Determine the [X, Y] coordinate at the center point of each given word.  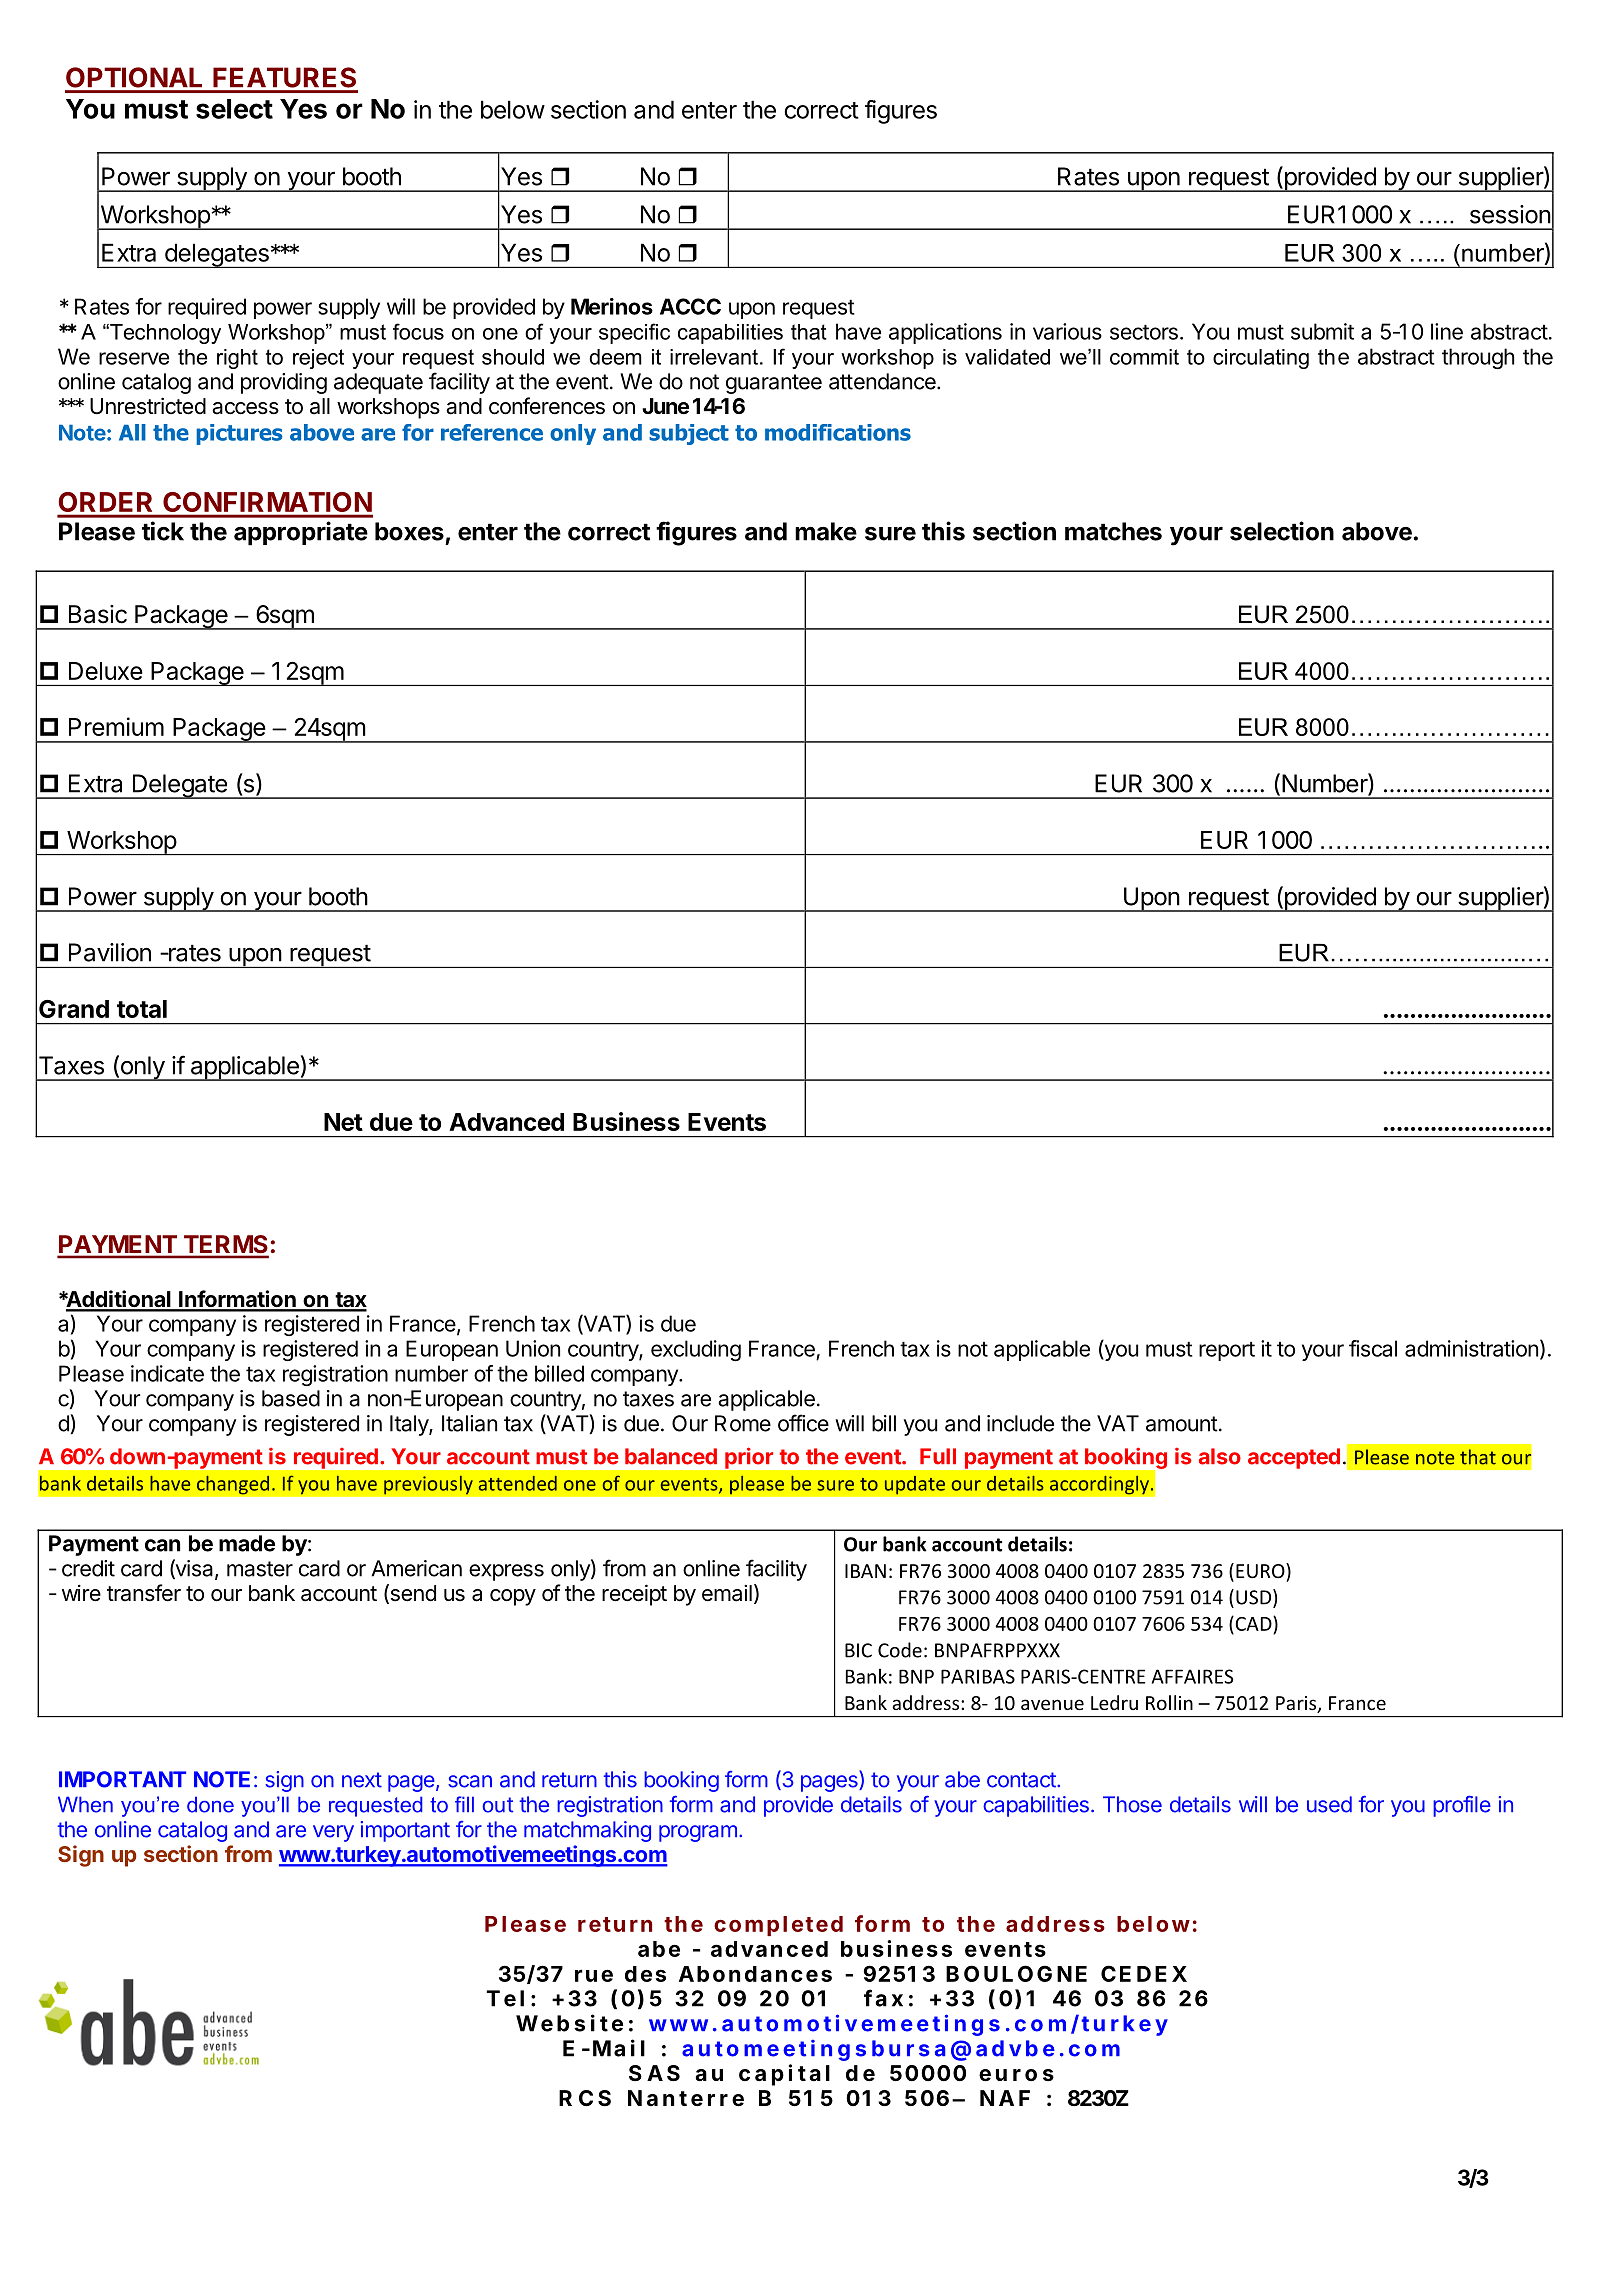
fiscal [1373, 1348]
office [803, 1423]
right [237, 359]
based [291, 1398]
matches [1113, 531]
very [333, 1833]
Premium [116, 726]
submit [1322, 331]
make [826, 531]
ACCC [690, 306]
